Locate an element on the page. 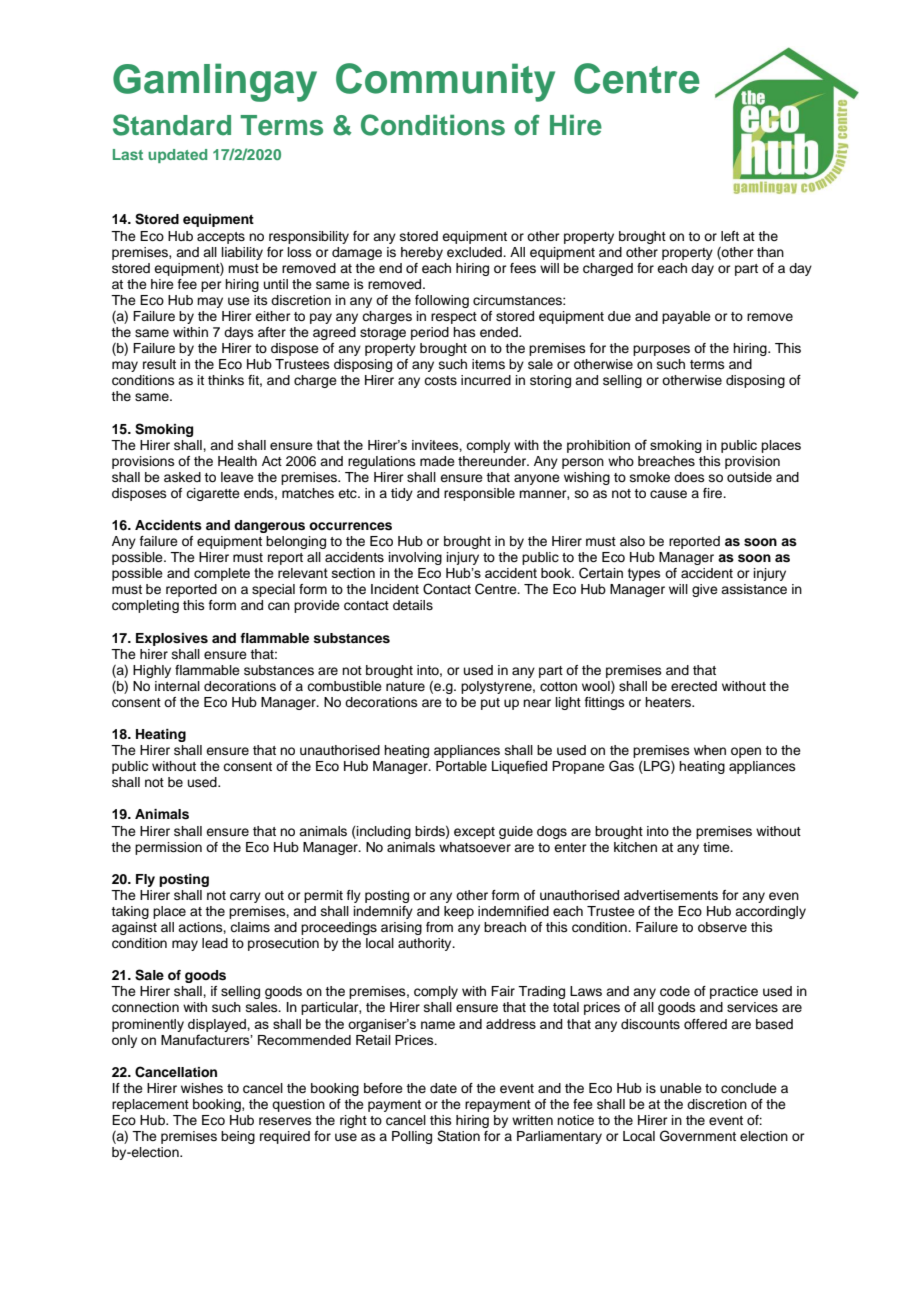 This page has width=924, height=1308. give is located at coordinates (705, 590).
